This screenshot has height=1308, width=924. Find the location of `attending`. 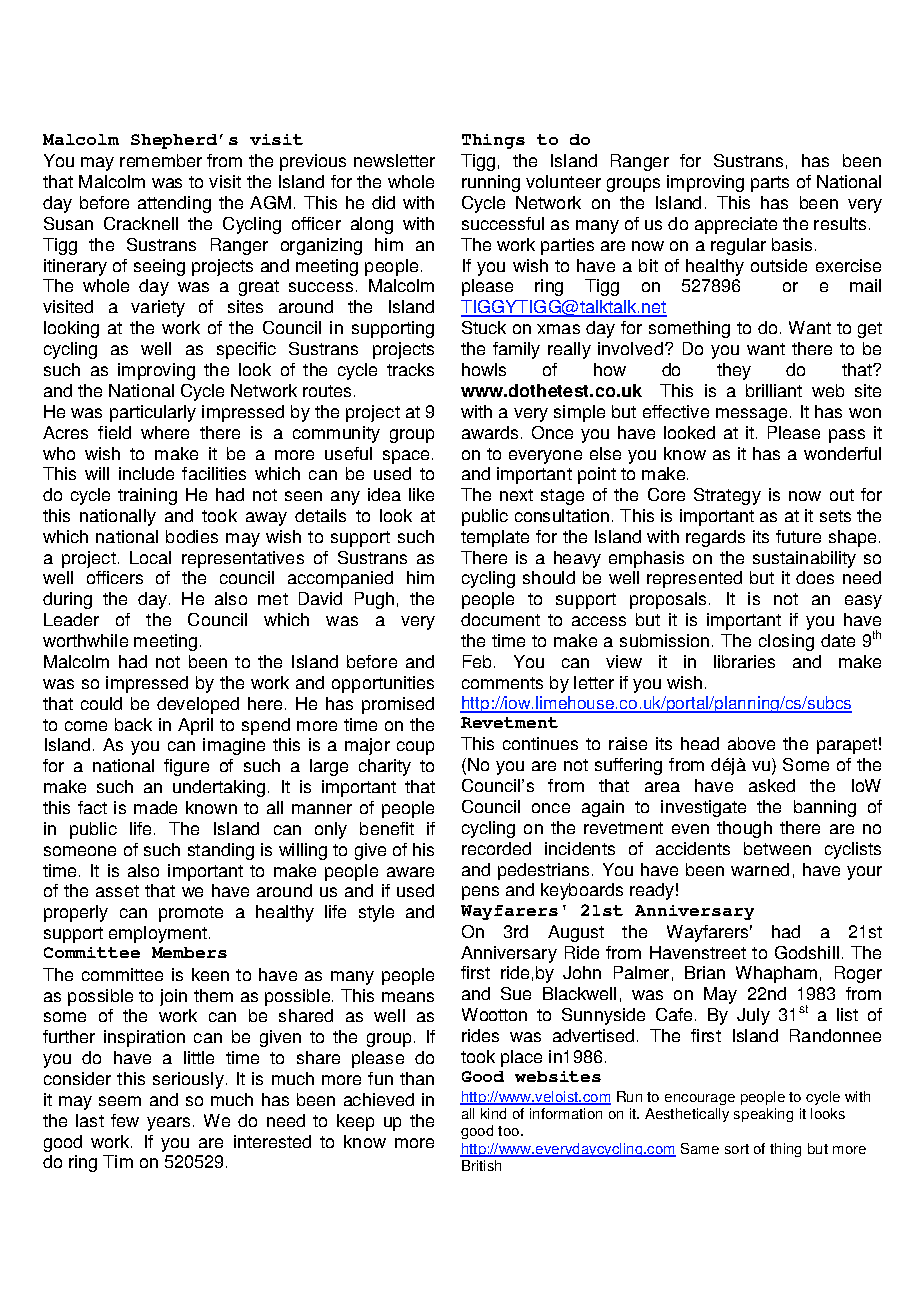

attending is located at coordinates (174, 204).
